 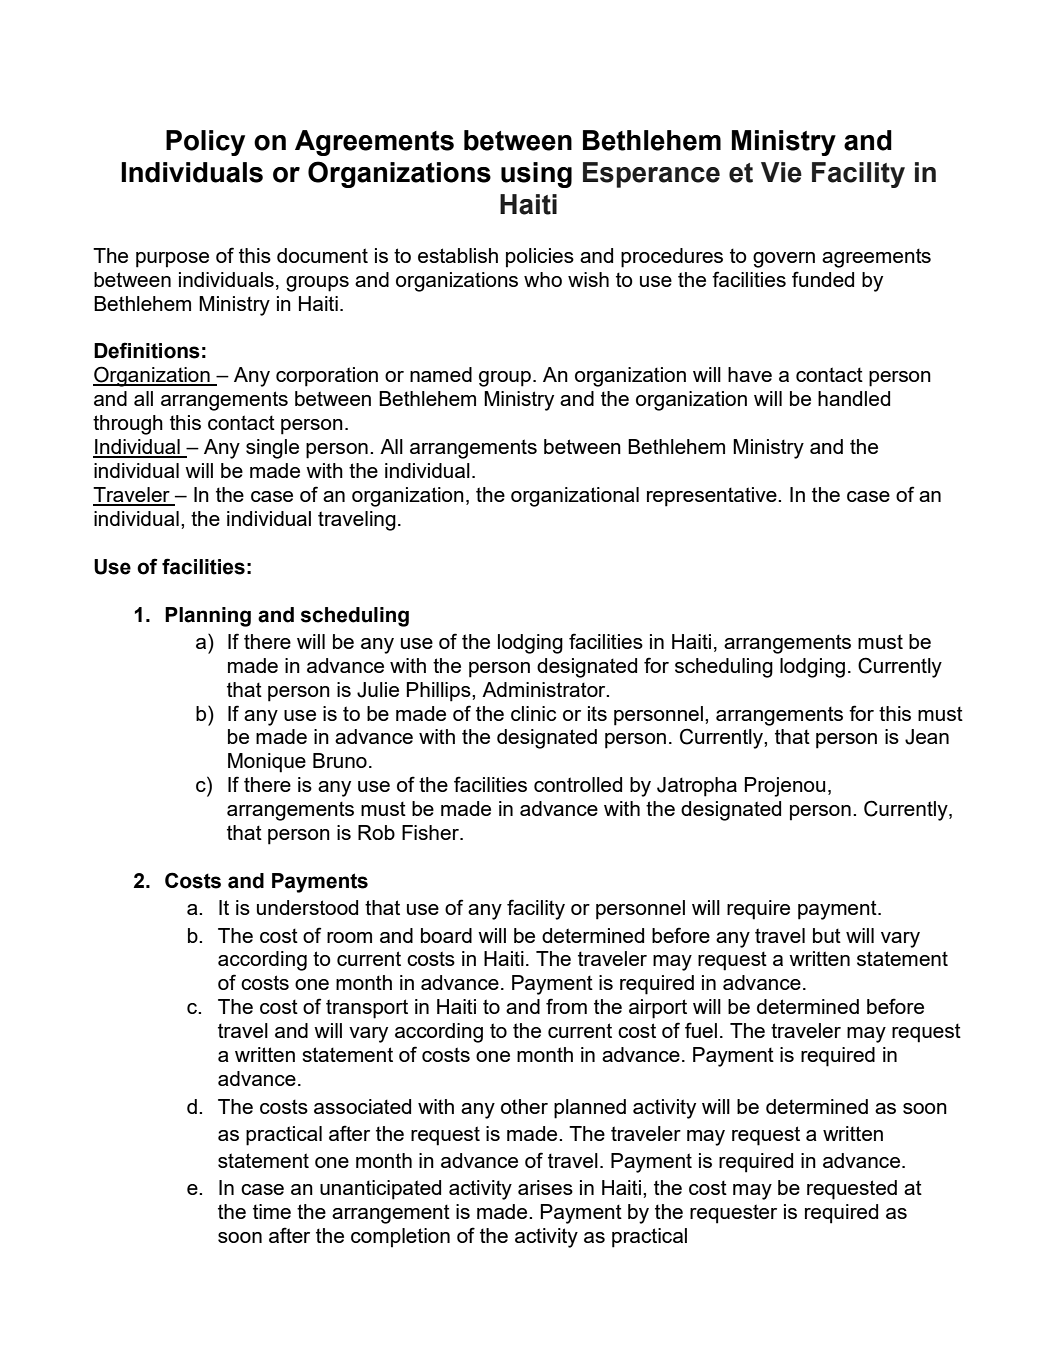 I want to click on planned, so click(x=590, y=1109).
